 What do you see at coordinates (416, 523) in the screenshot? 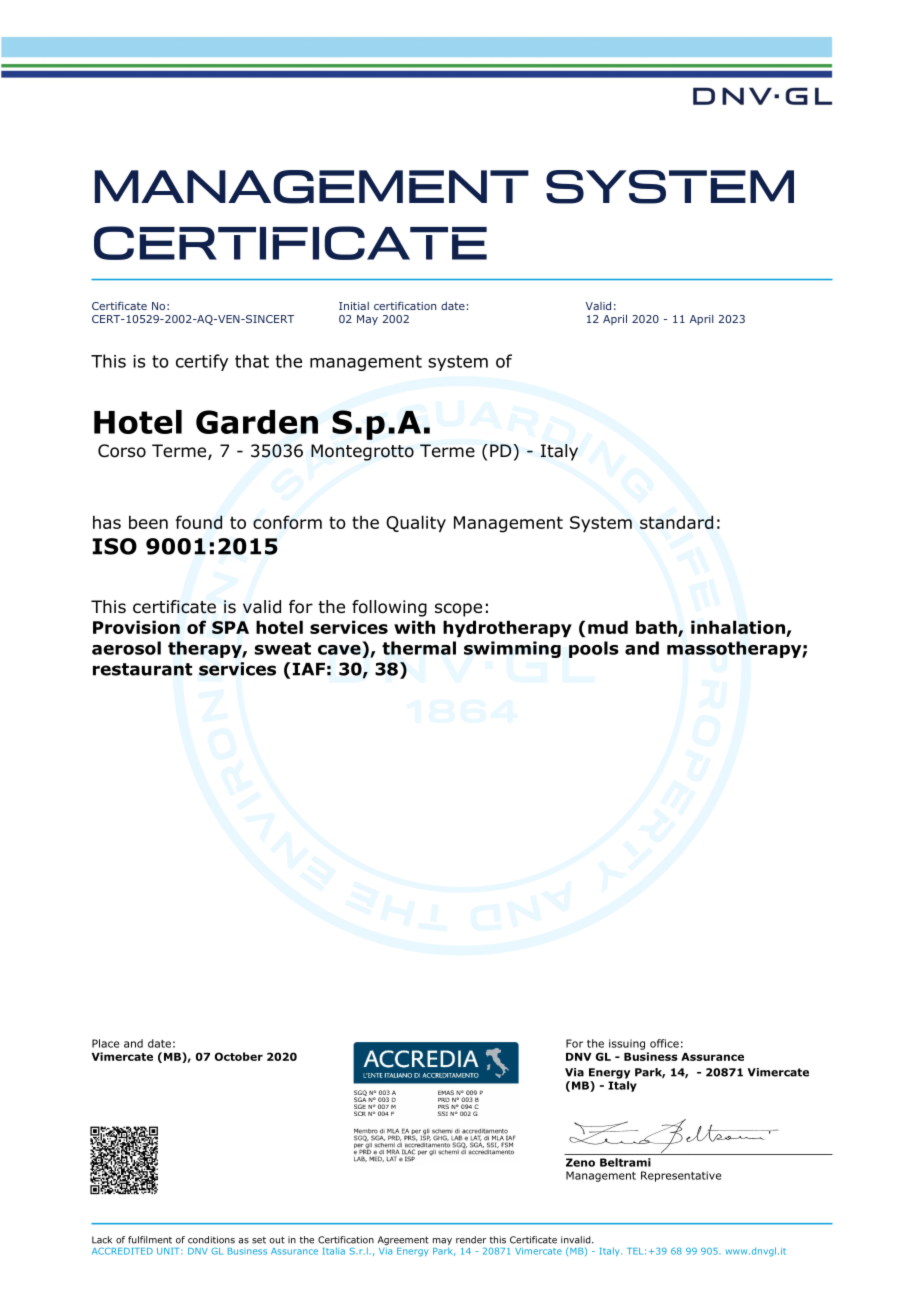
I see `Quality` at bounding box center [416, 523].
